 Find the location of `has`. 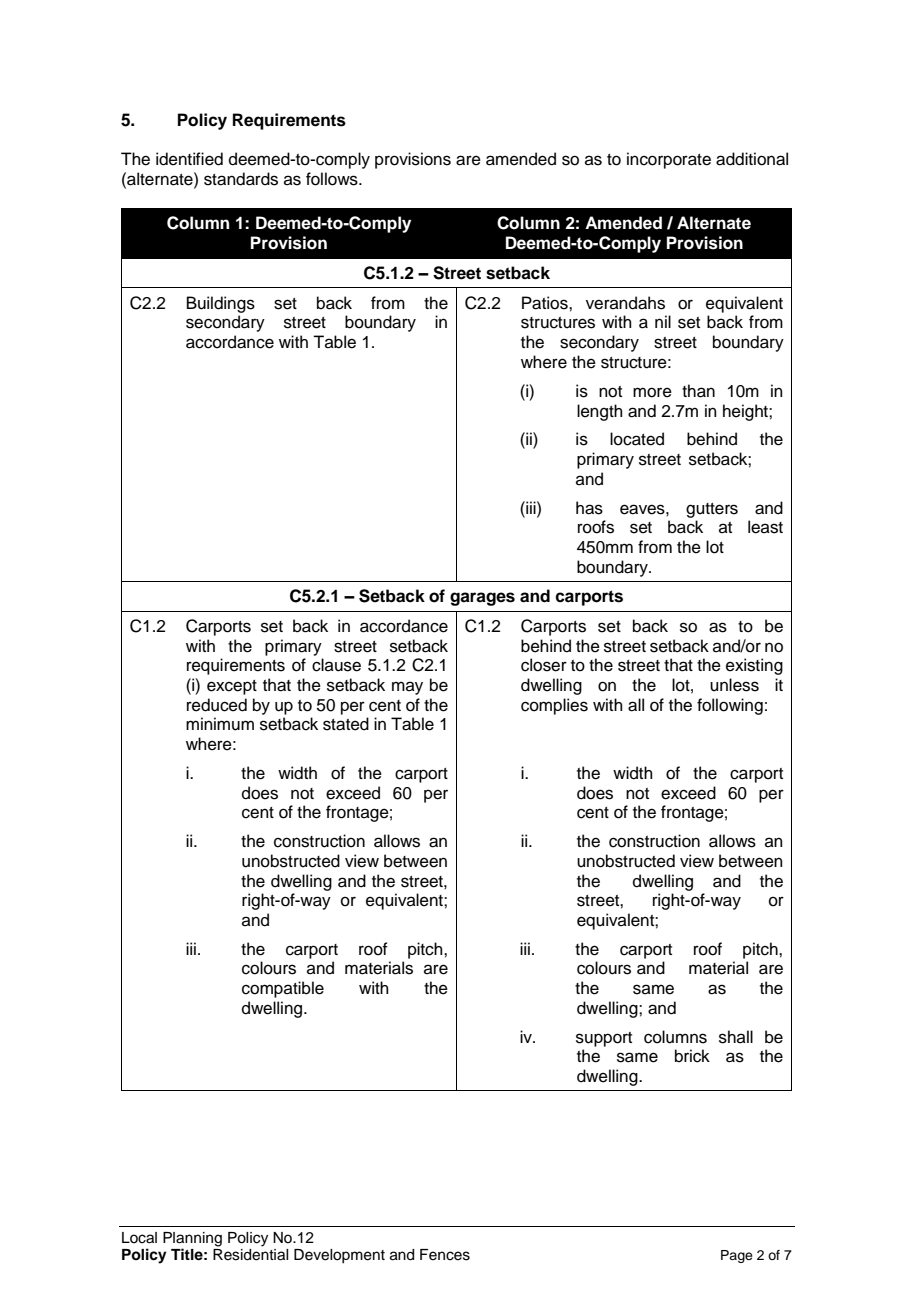

has is located at coordinates (589, 508).
